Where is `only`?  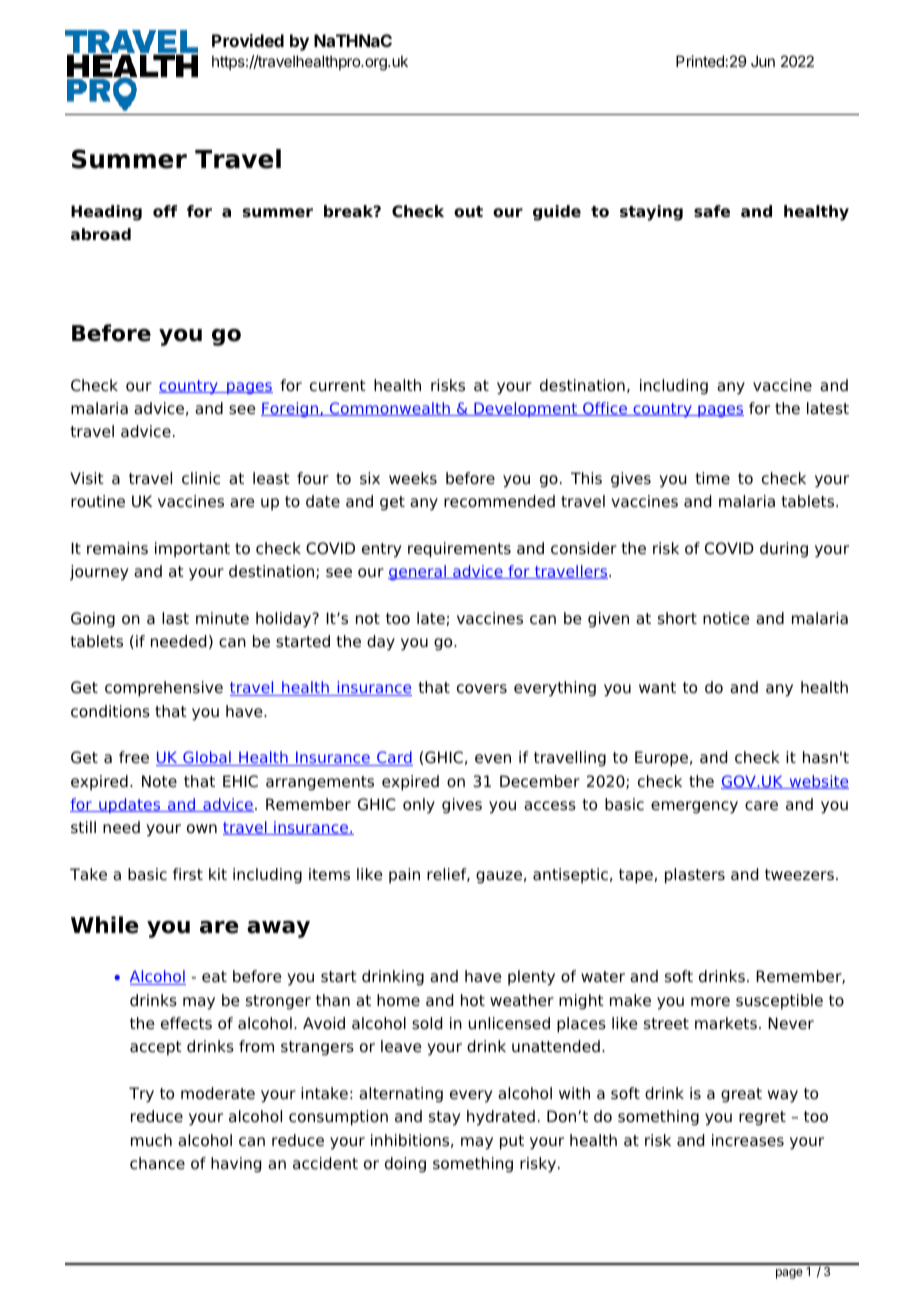 only is located at coordinates (419, 806).
